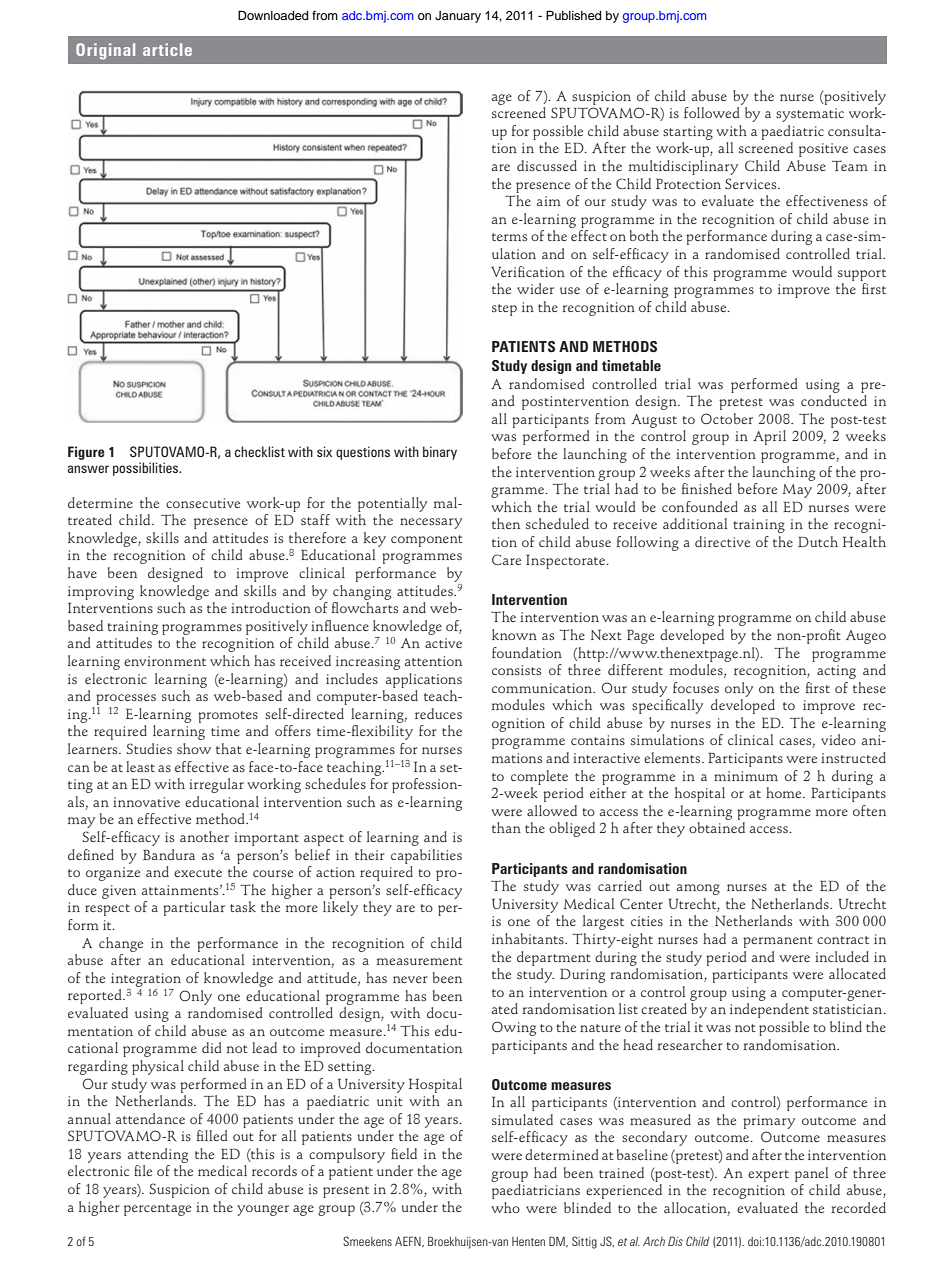  What do you see at coordinates (810, 115) in the image?
I see `systematic` at bounding box center [810, 115].
